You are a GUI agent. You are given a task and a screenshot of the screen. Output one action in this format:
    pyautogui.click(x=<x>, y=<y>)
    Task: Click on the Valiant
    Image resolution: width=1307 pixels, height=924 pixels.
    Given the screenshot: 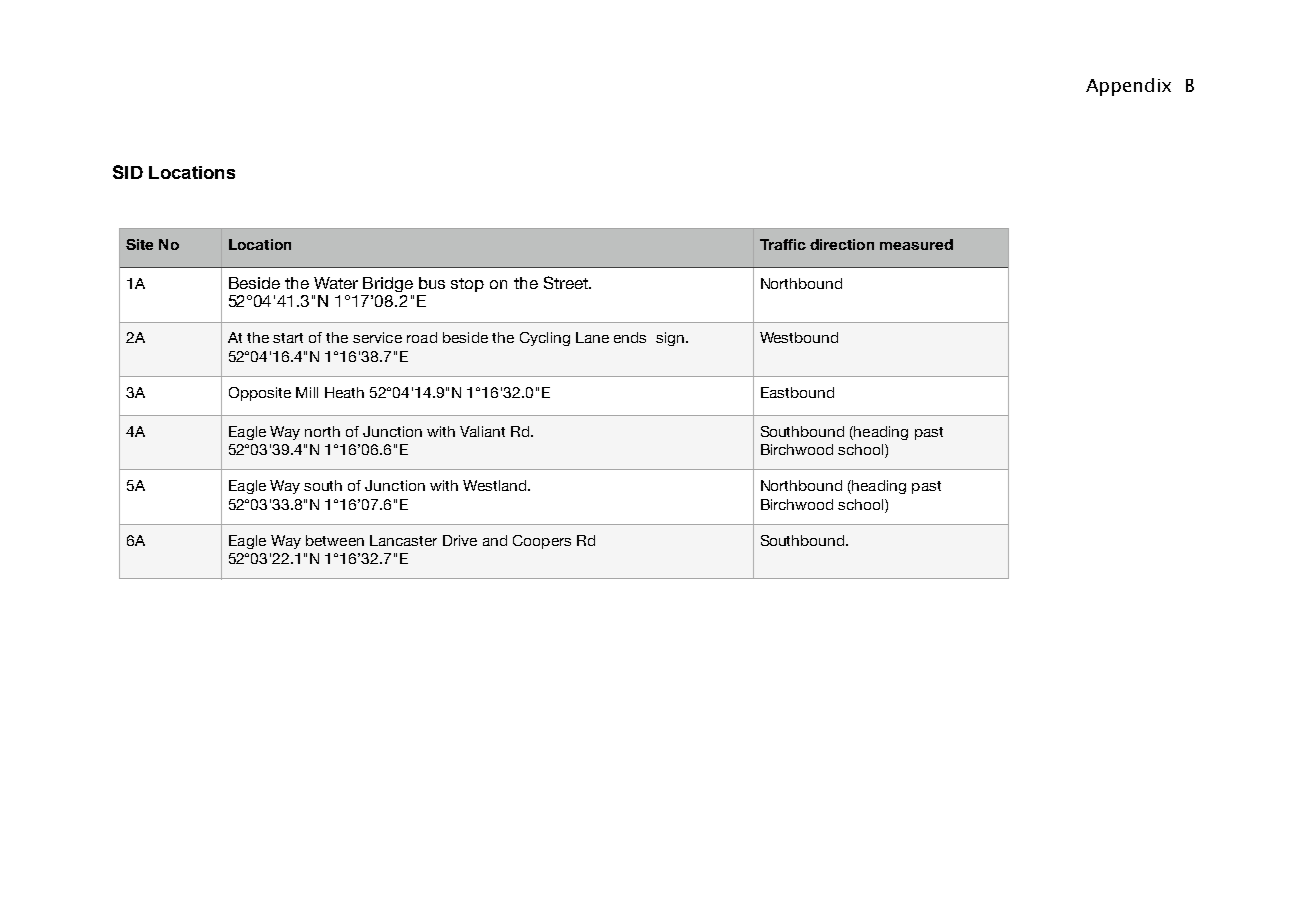 What is the action you would take?
    pyautogui.click(x=482, y=431)
